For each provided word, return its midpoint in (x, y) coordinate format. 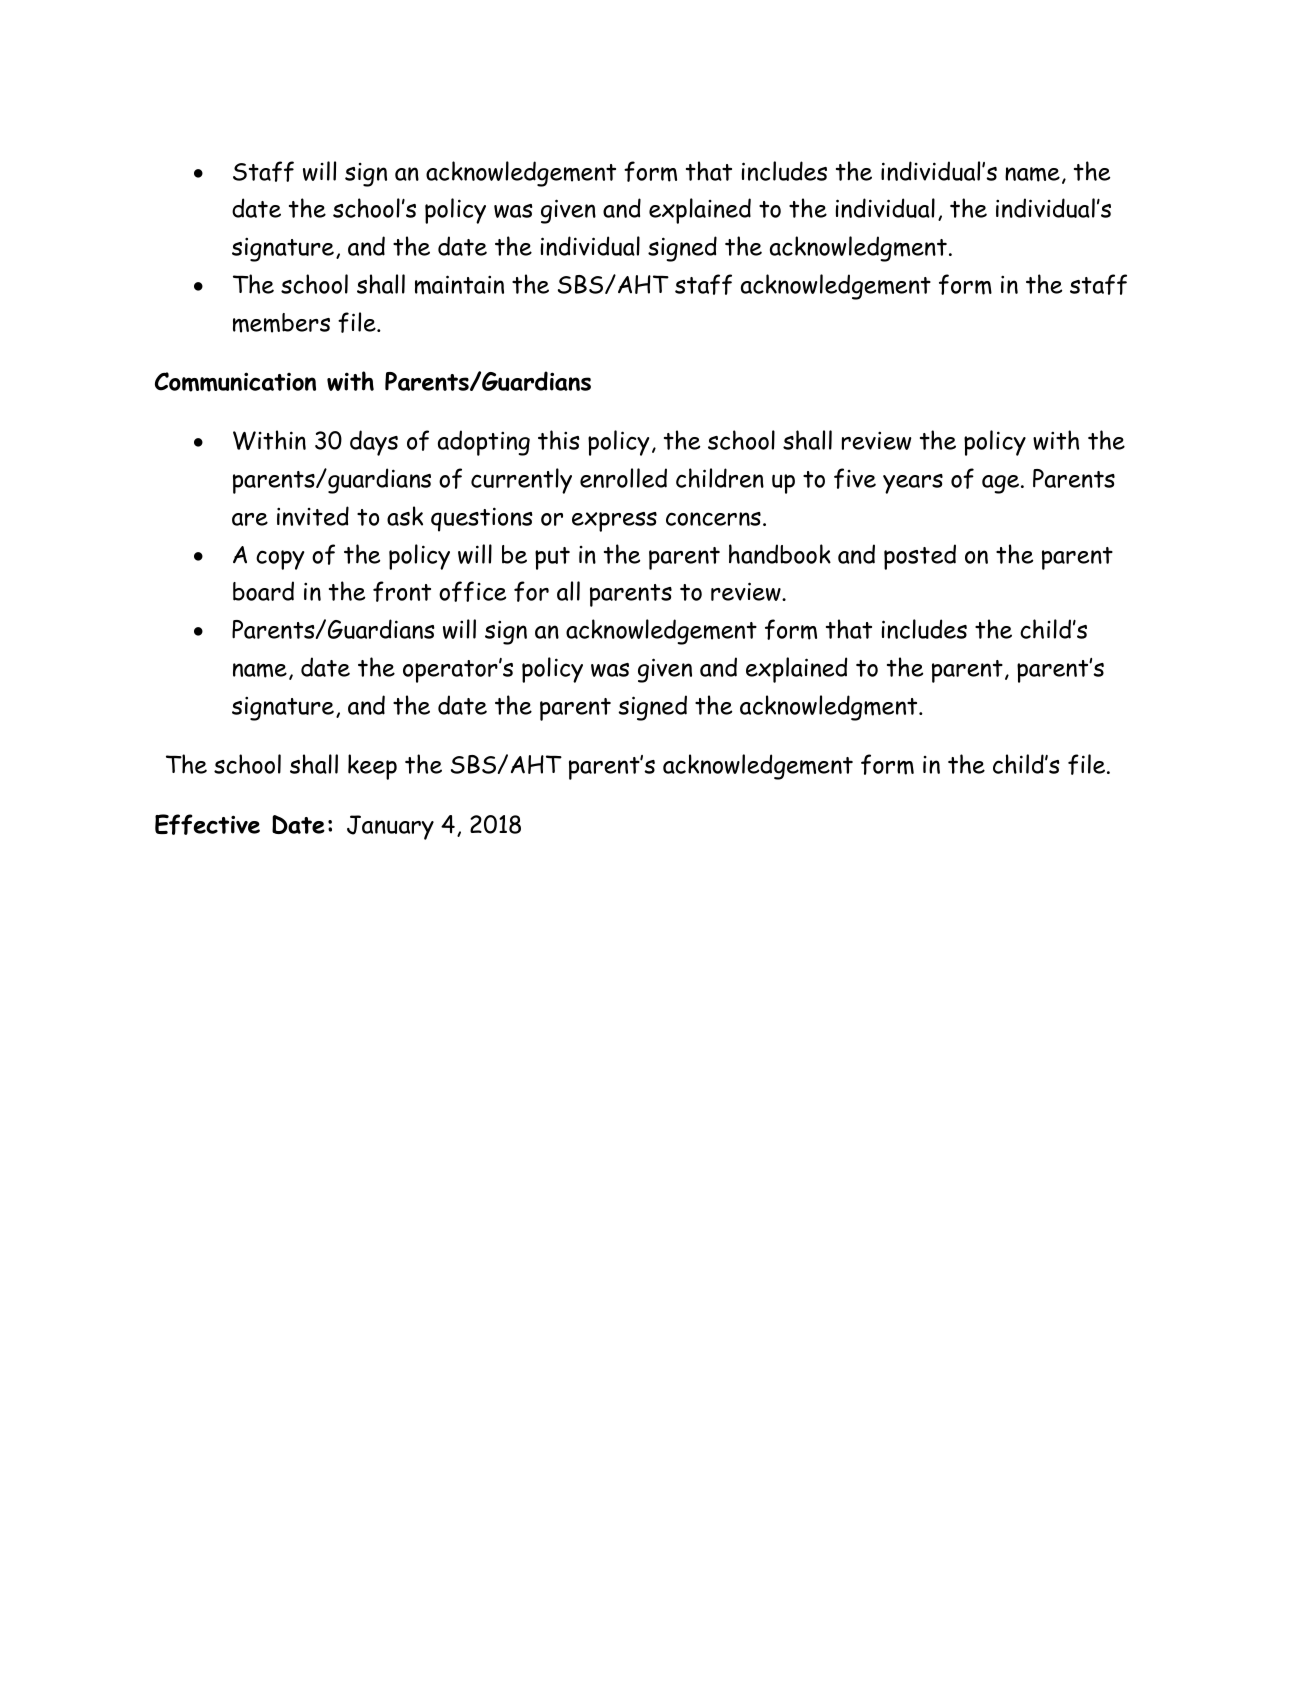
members (281, 323)
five (855, 478)
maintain (459, 285)
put (552, 558)
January (390, 827)
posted (920, 557)
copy (280, 560)
